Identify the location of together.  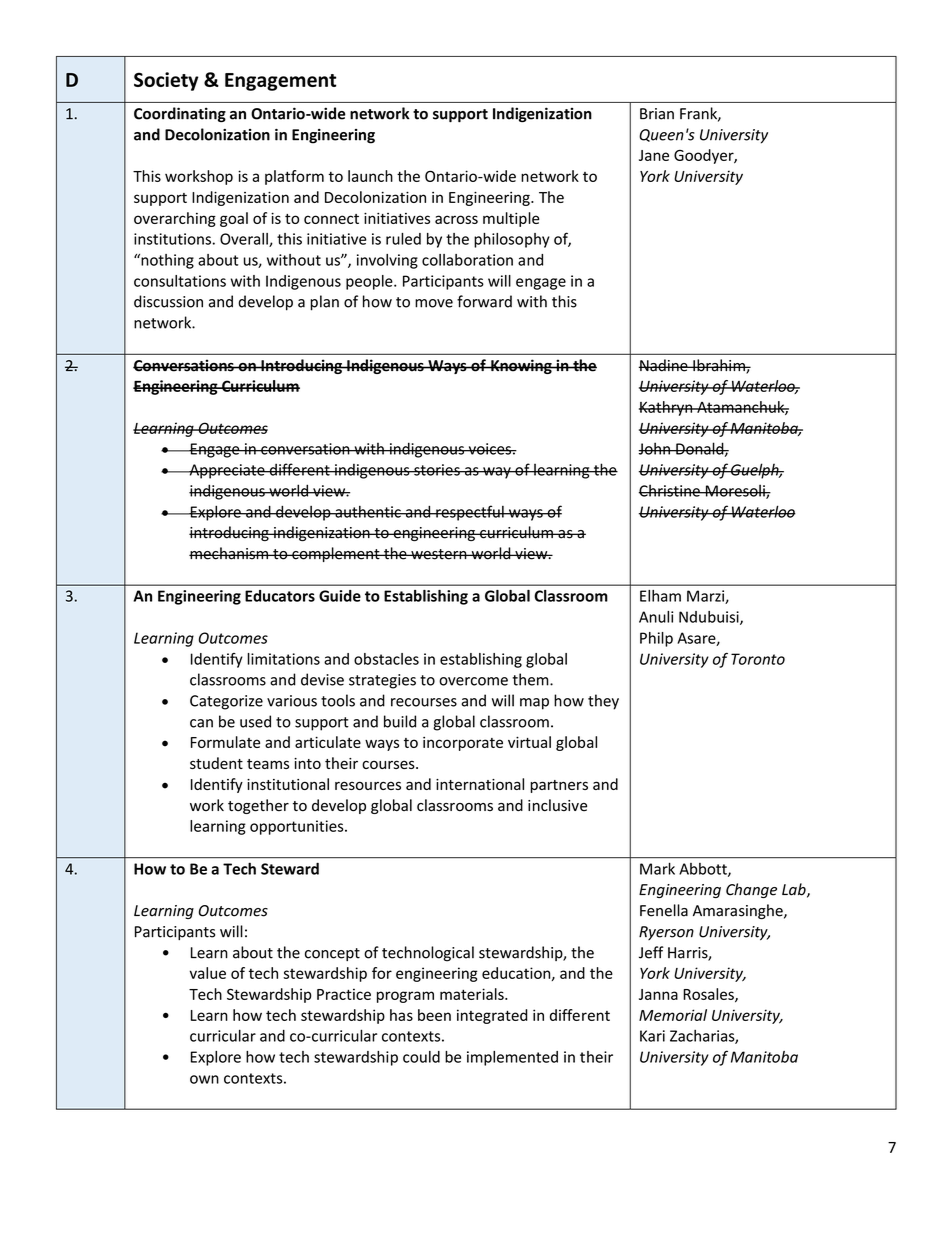
(258, 806).
